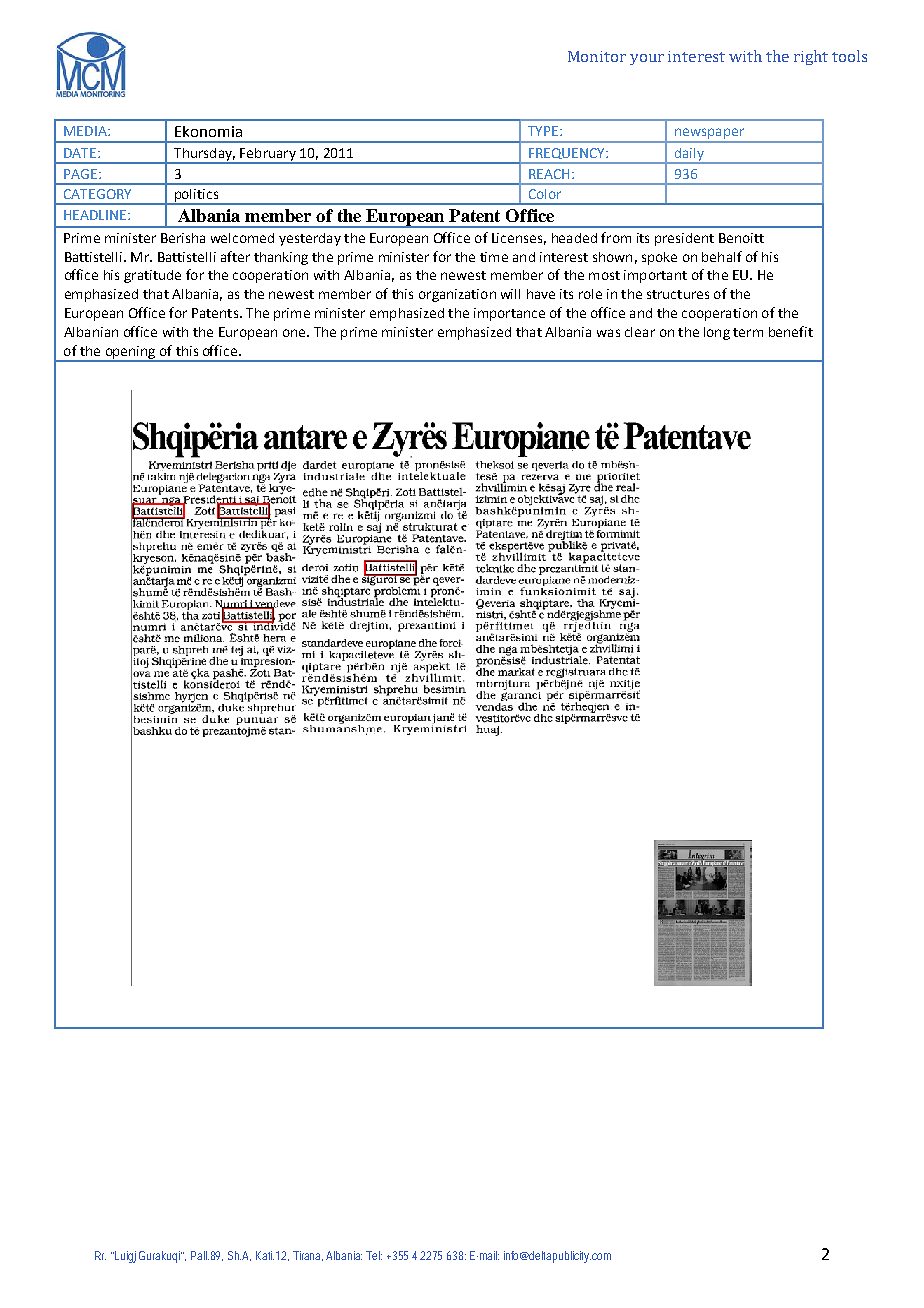 This screenshot has height=1308, width=924. What do you see at coordinates (308, 1256) in the screenshot?
I see `Tirana` at bounding box center [308, 1256].
